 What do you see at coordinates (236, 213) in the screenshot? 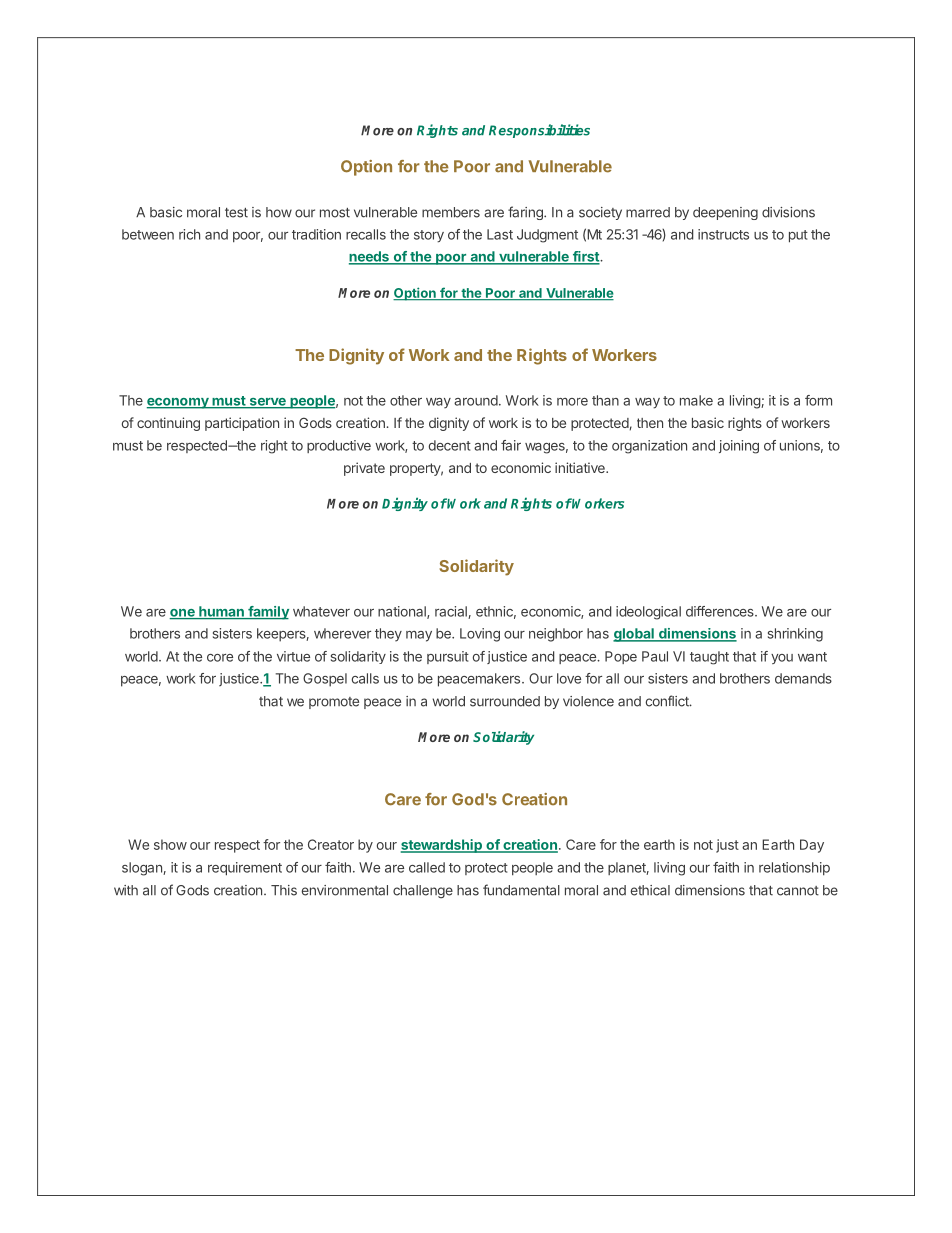
I see `test` at bounding box center [236, 213].
